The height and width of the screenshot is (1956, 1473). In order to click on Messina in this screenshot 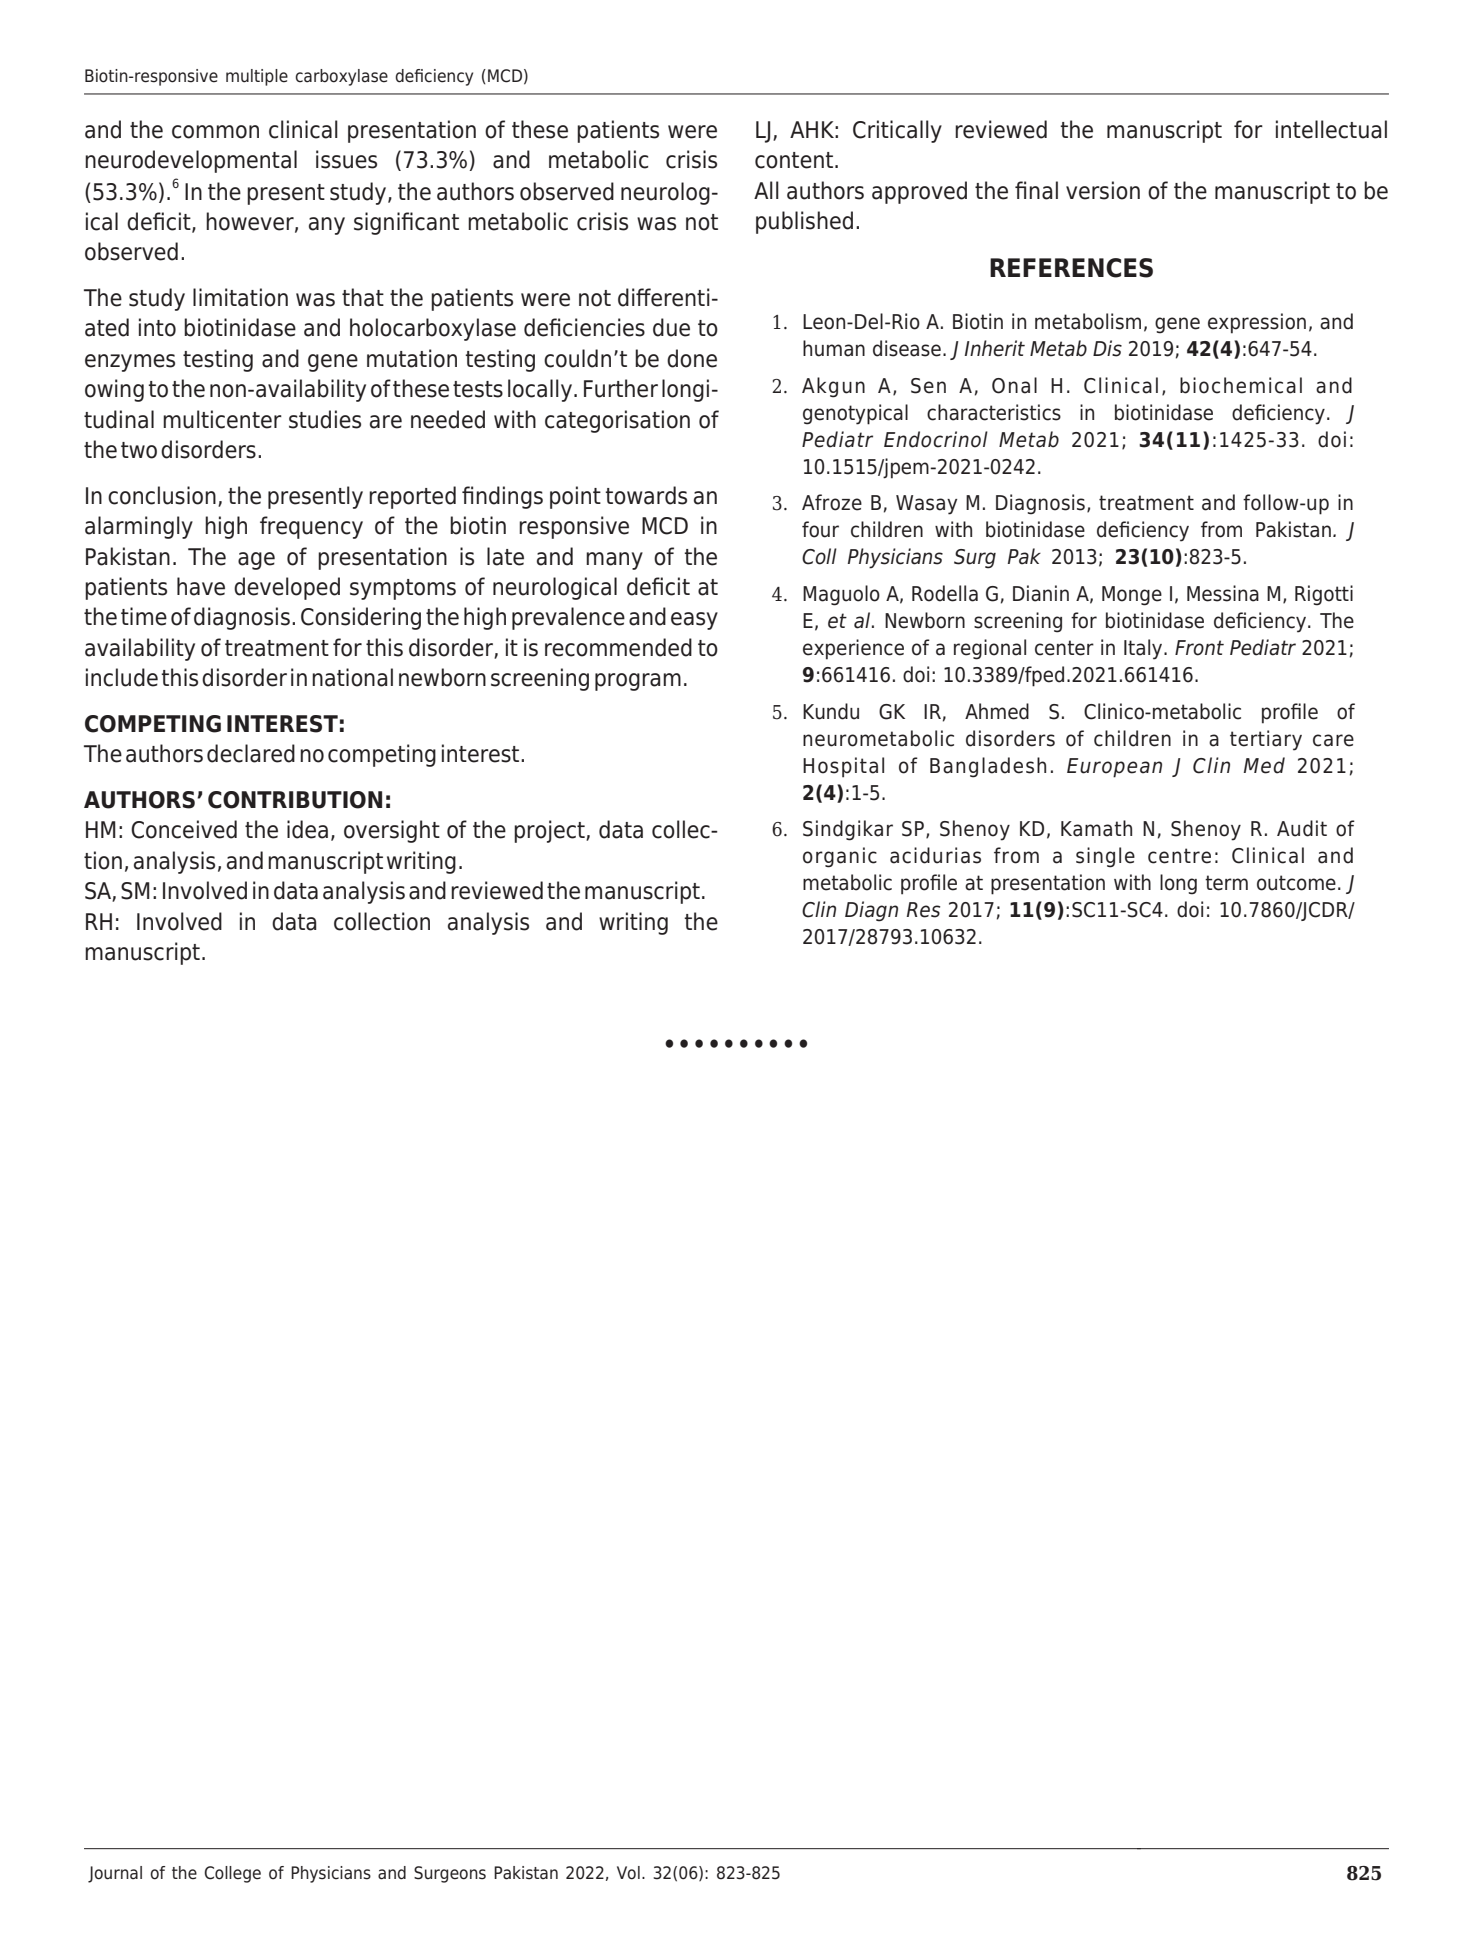, I will do `click(1223, 593)`.
